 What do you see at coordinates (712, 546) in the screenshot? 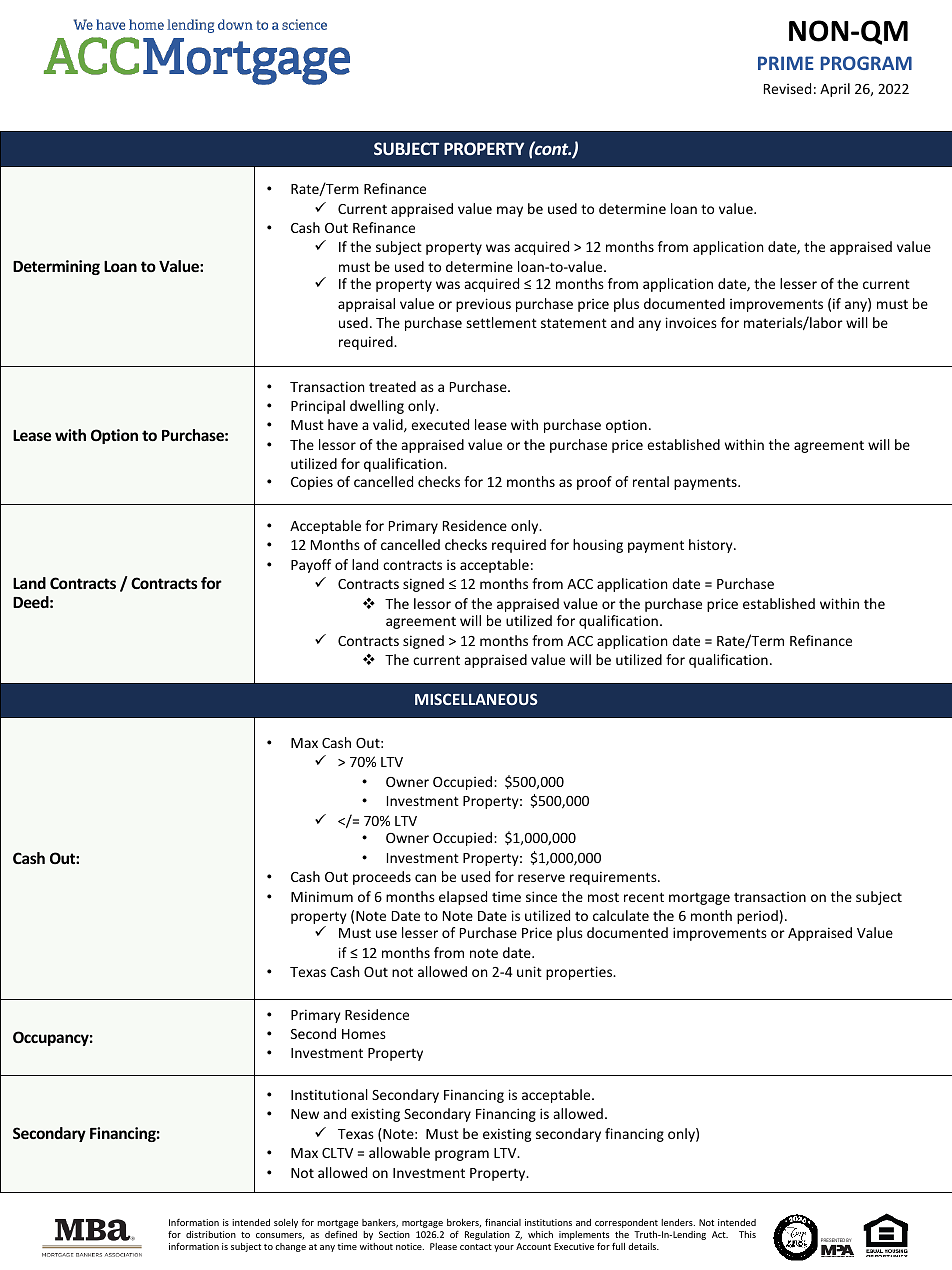
I see `history` at bounding box center [712, 546].
